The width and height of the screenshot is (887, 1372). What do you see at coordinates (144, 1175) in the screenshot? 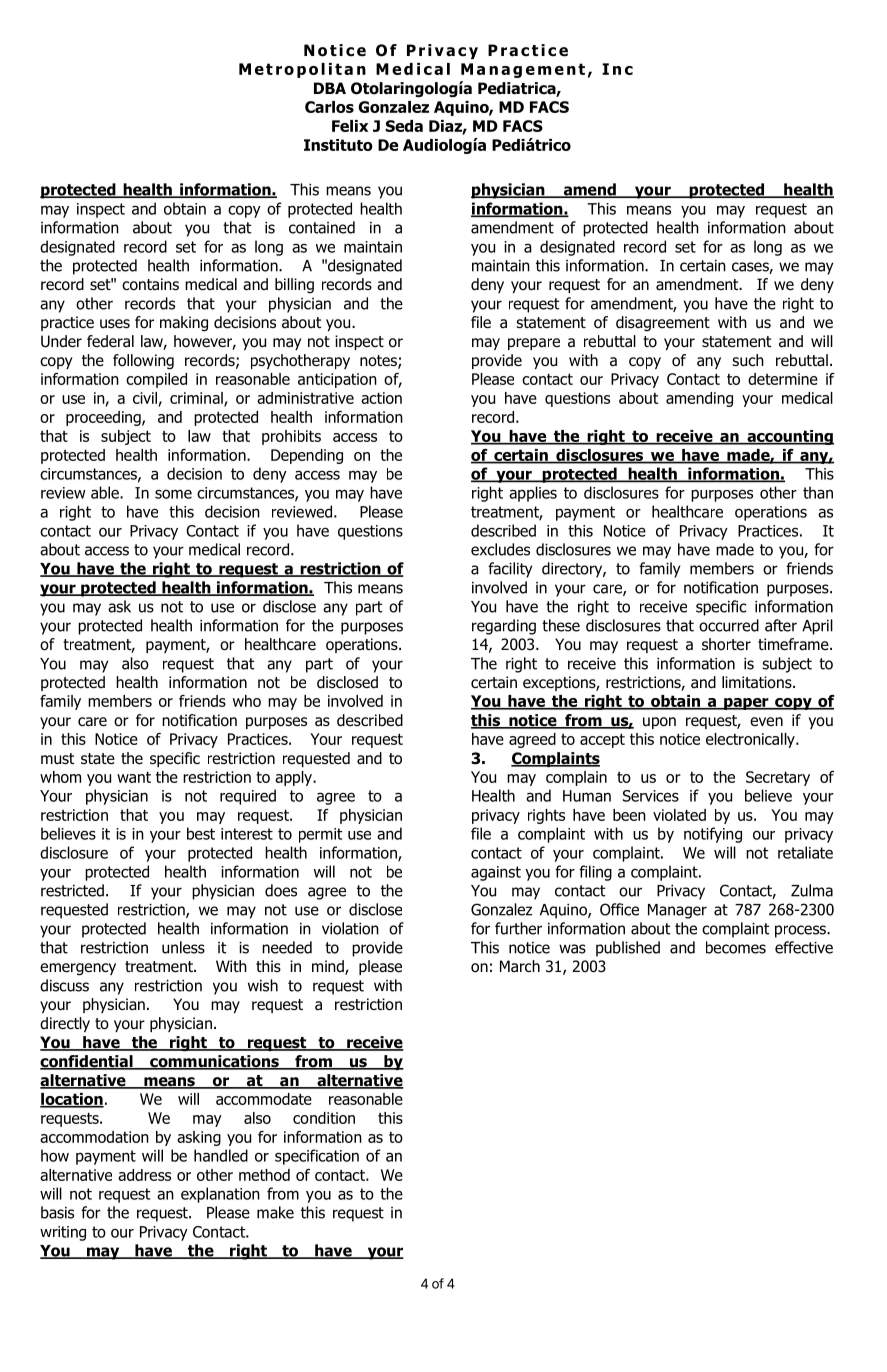
I see `address` at bounding box center [144, 1175].
